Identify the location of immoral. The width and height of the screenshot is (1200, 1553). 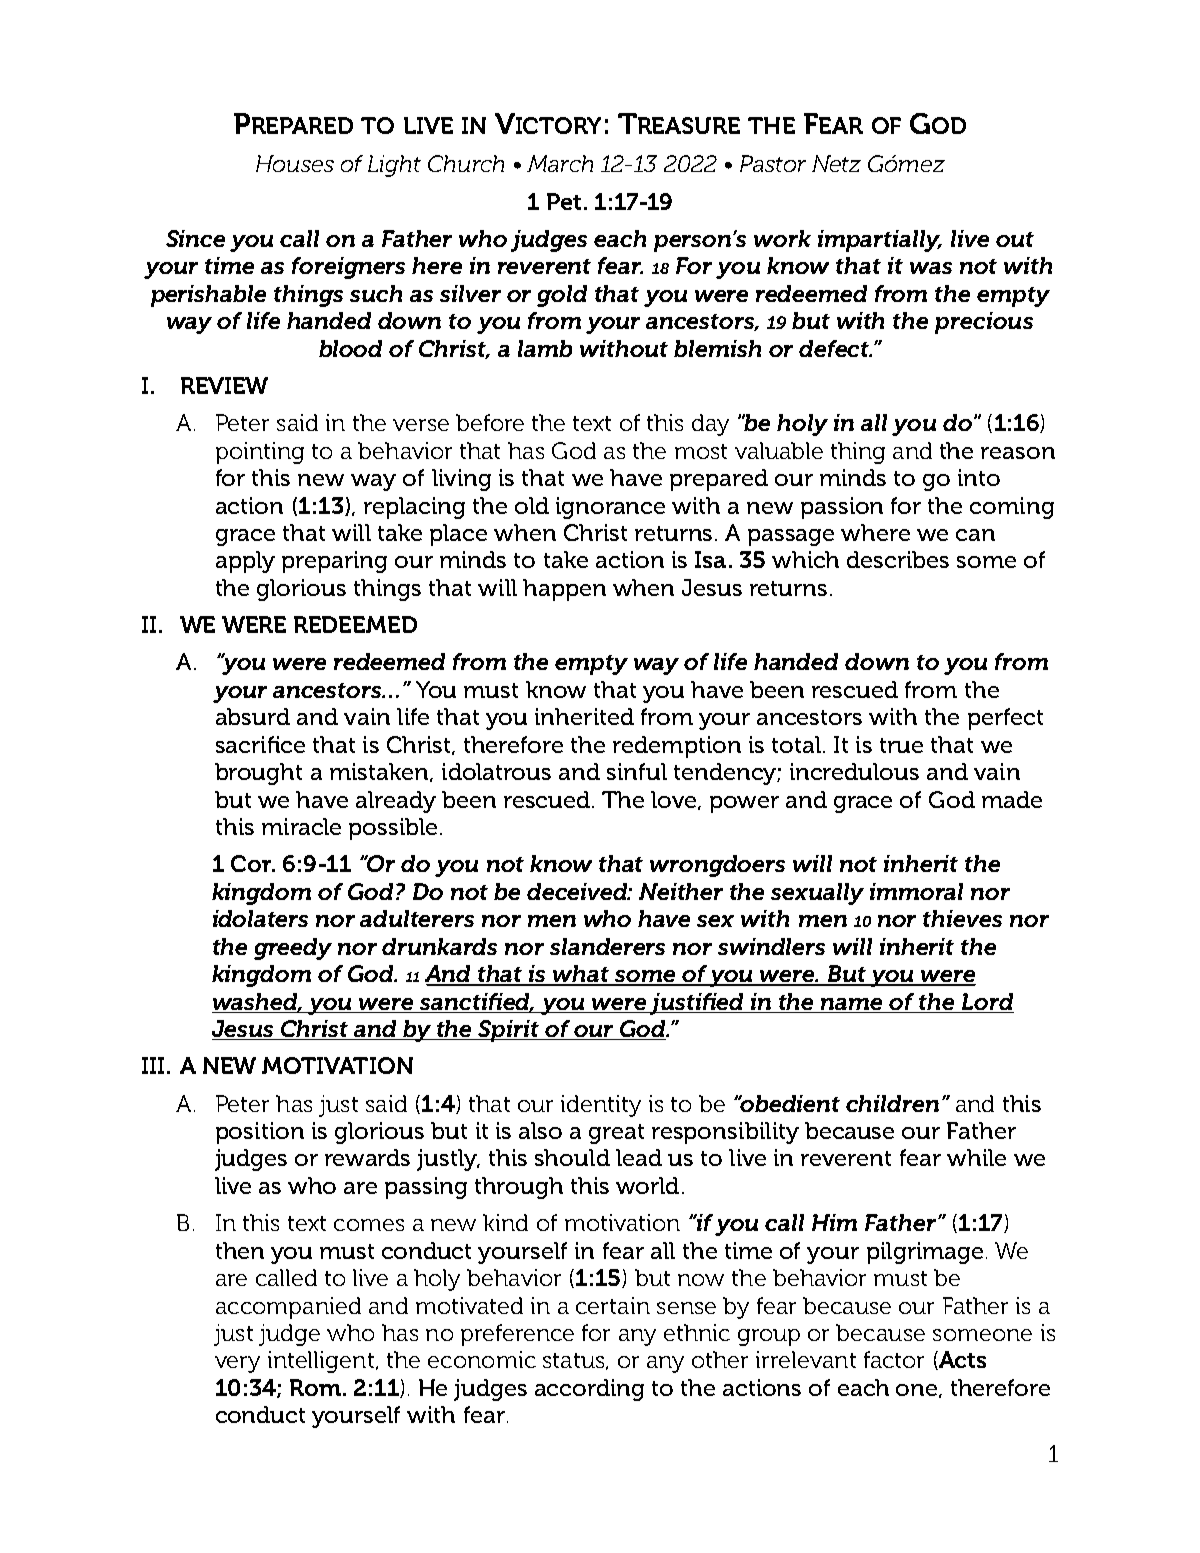
(916, 891).
